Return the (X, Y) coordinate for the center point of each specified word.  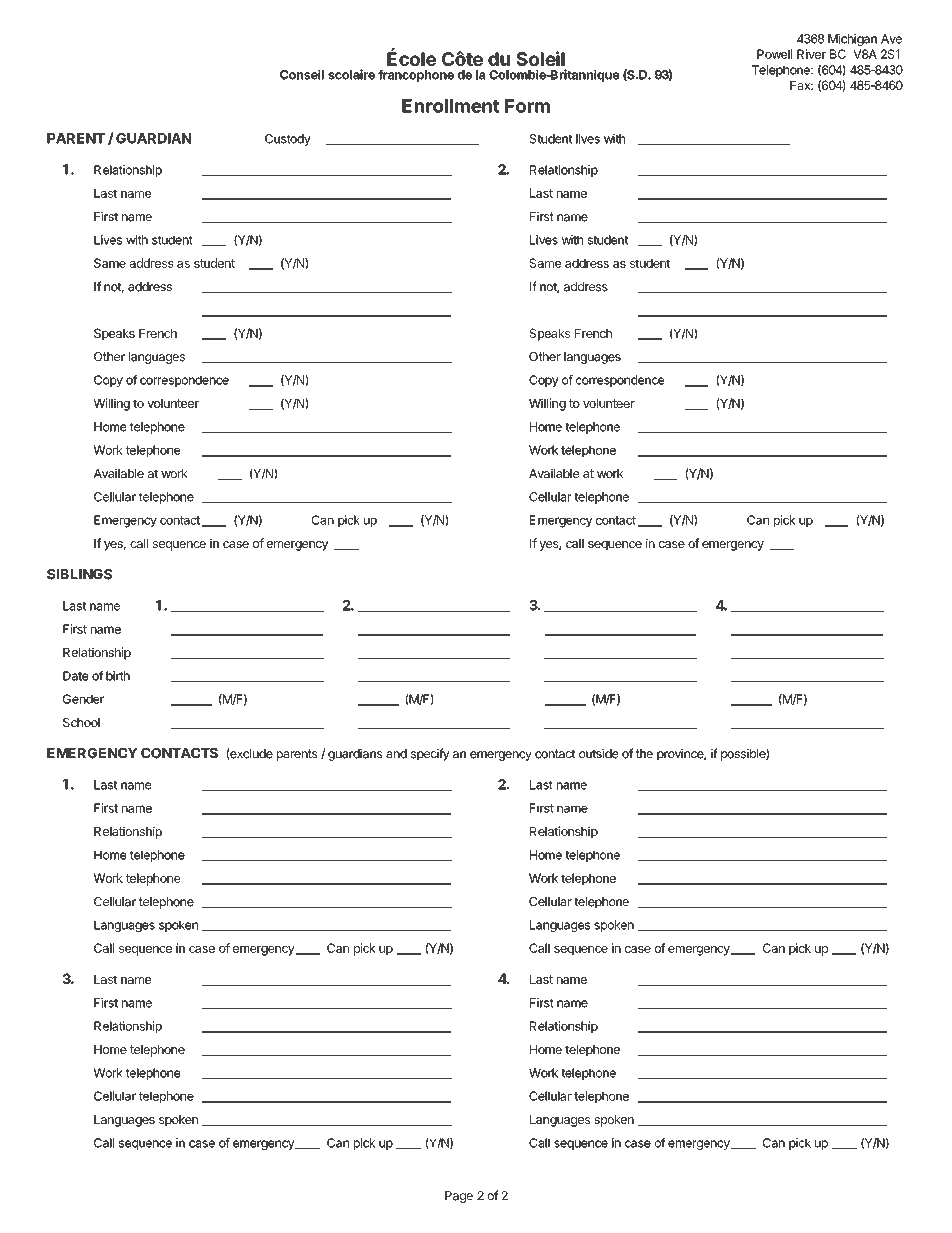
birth (118, 676)
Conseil (302, 74)
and (396, 754)
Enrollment (450, 106)
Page (459, 1197)
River (811, 54)
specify (430, 754)
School (81, 722)
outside (598, 754)
